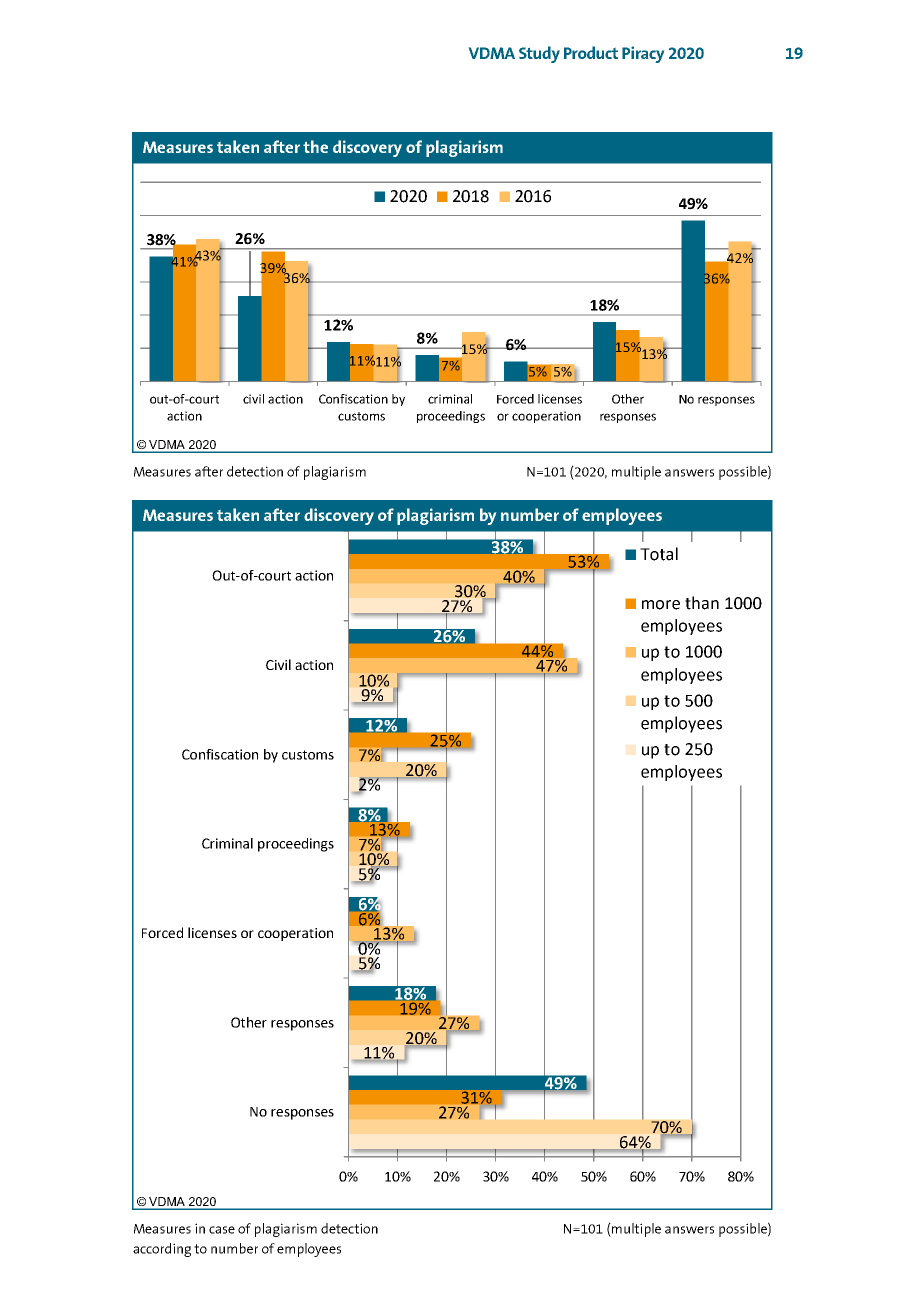 The image size is (924, 1308). I want to click on than, so click(702, 603).
